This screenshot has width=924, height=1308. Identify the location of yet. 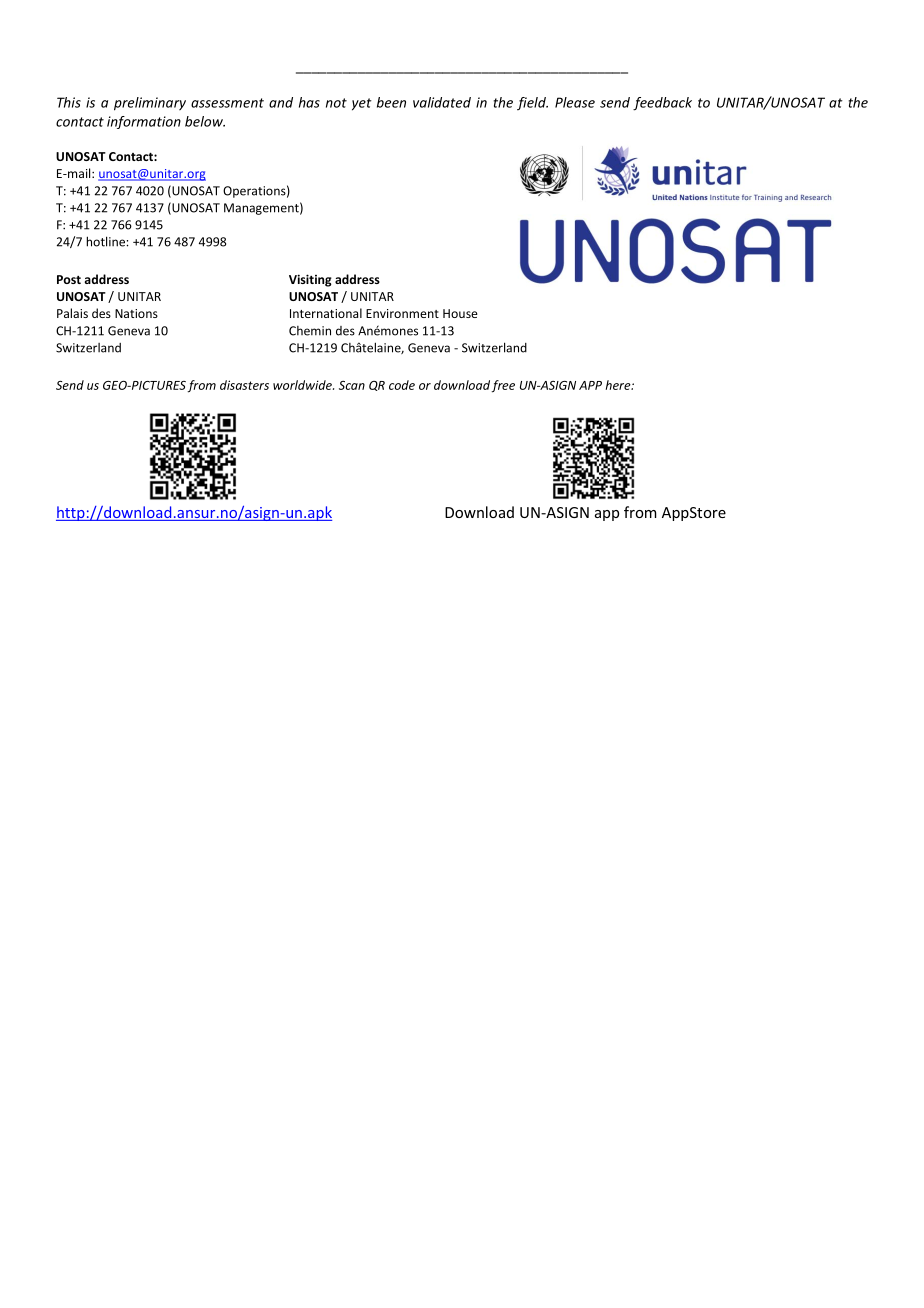
(362, 104).
